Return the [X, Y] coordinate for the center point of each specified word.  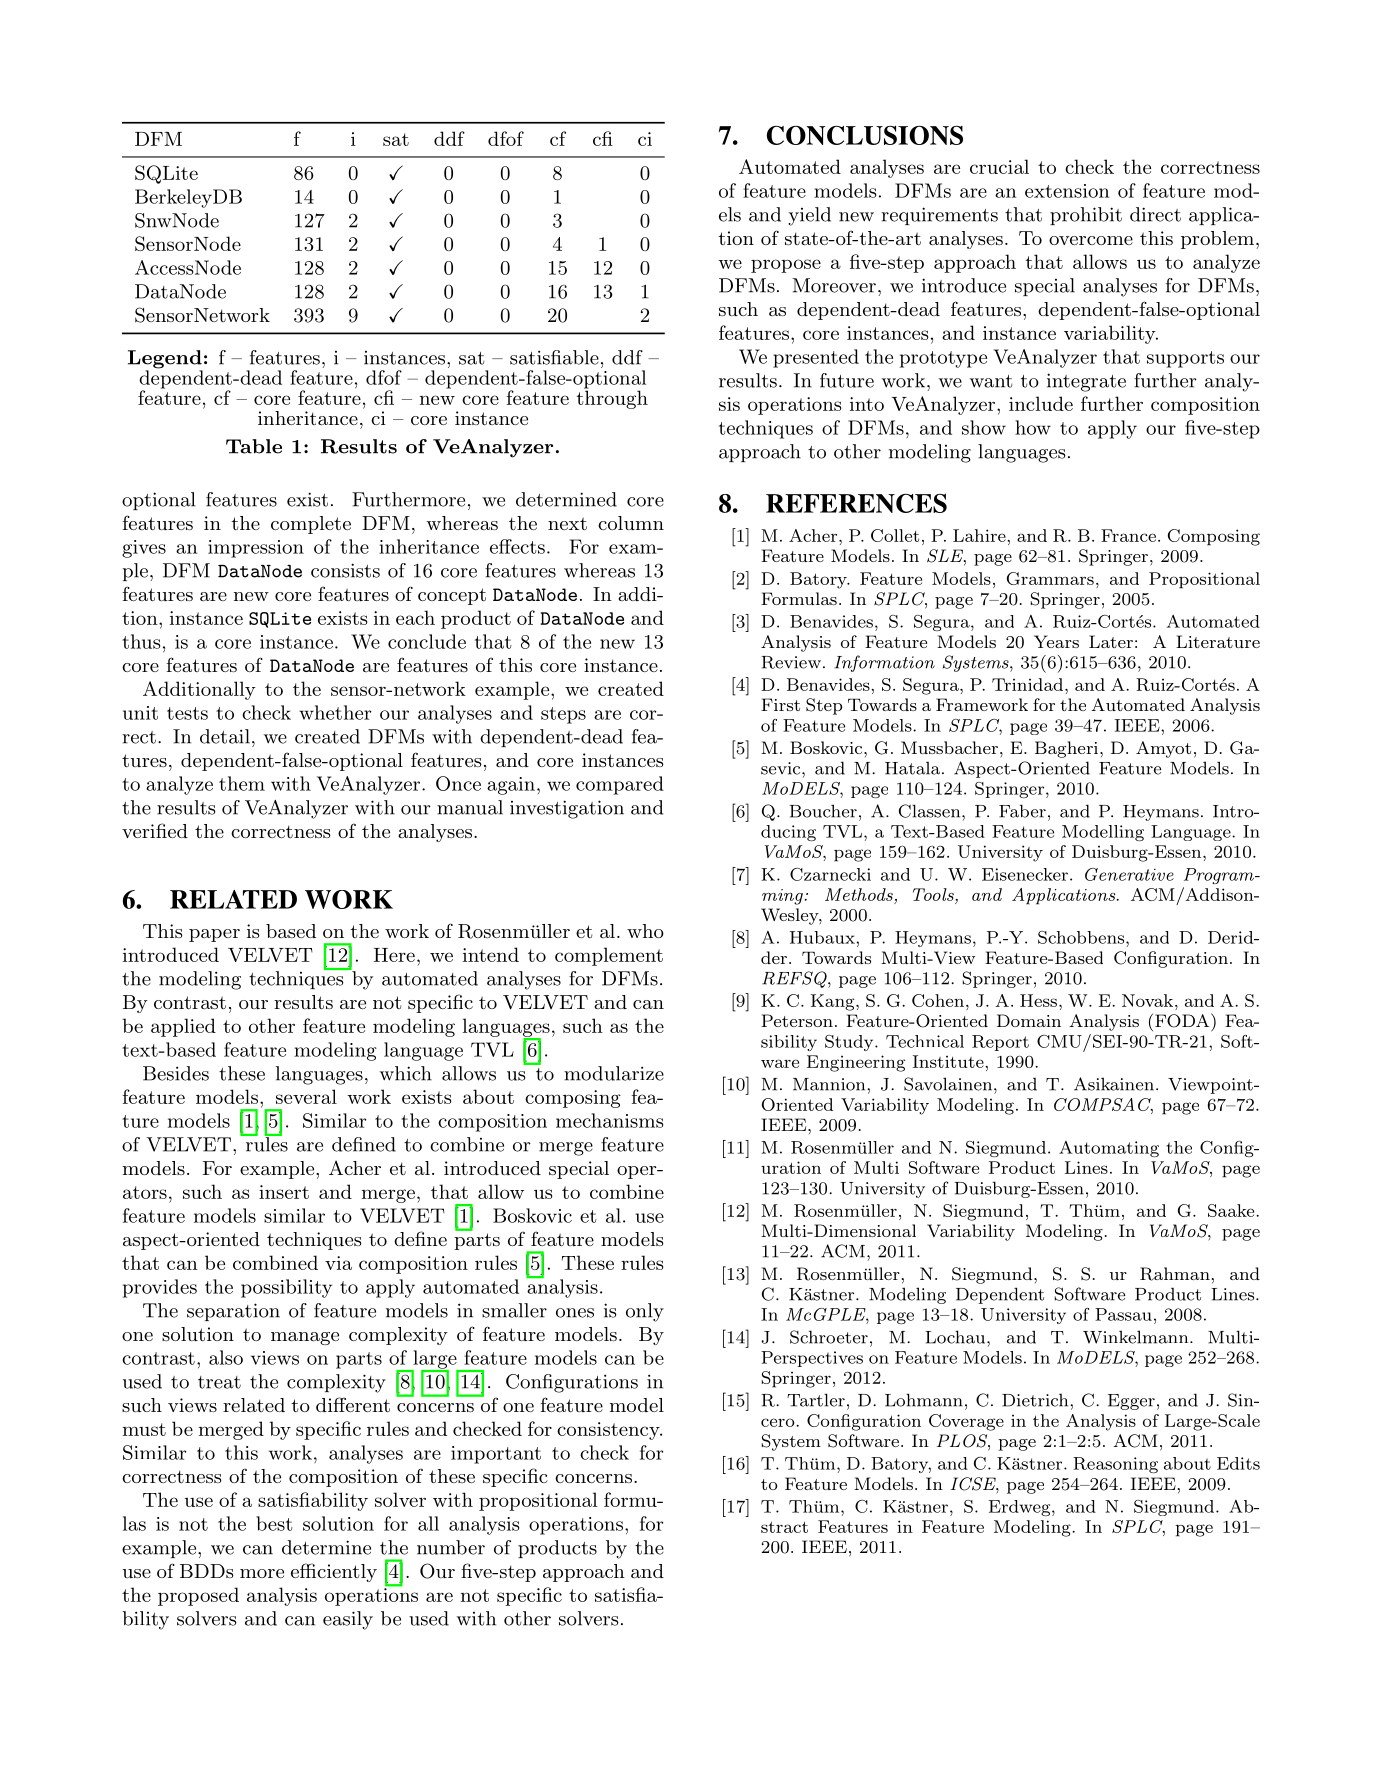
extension [1067, 191]
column [631, 523]
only [645, 1312]
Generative [1129, 874]
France [1128, 535]
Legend [165, 360]
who [645, 931]
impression [256, 549]
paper [214, 935]
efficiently [334, 1572]
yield [809, 216]
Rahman [1175, 1274]
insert [284, 1192]
